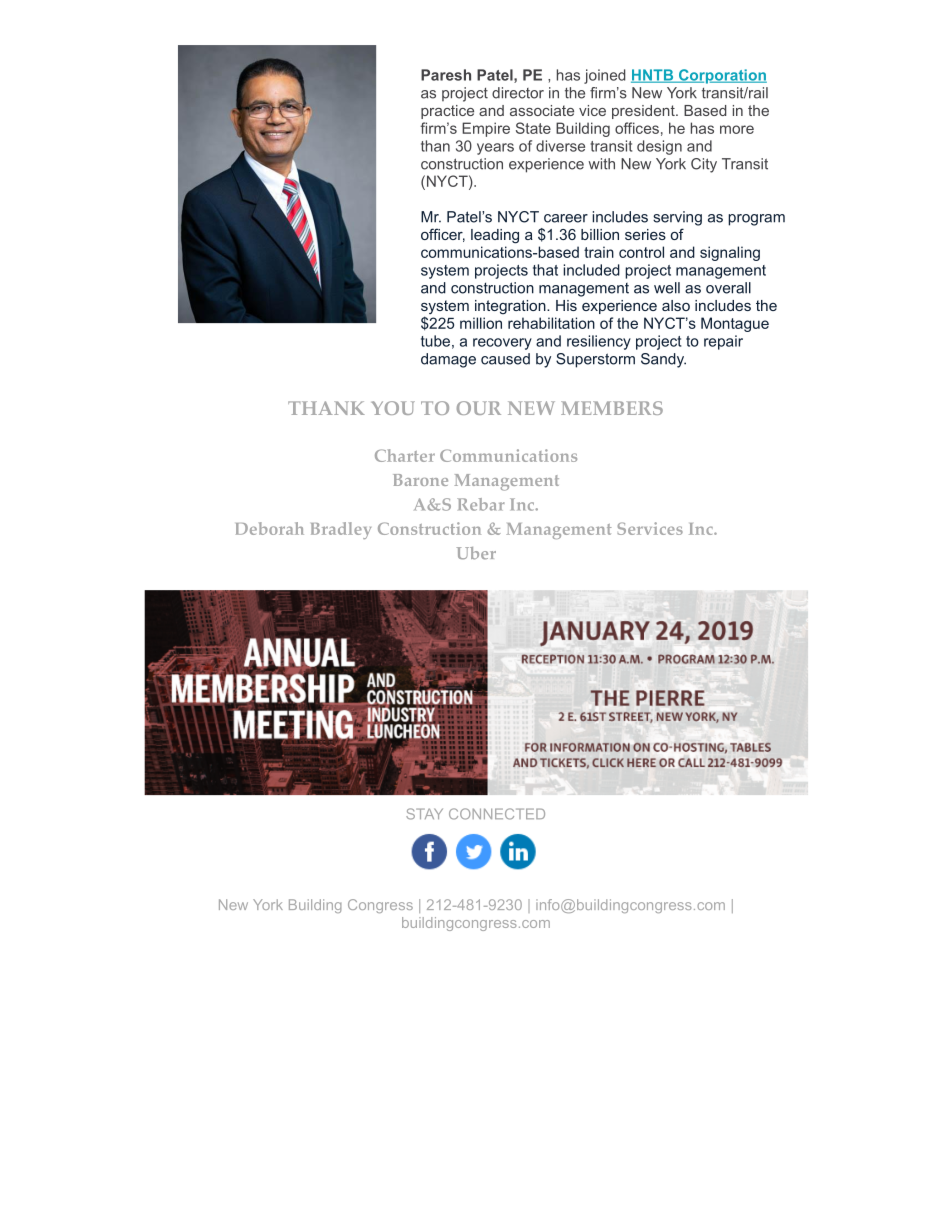 Image resolution: width=952 pixels, height=1232 pixels. Describe the element at coordinates (612, 408) in the screenshot. I see `MEMBERS` at that location.
